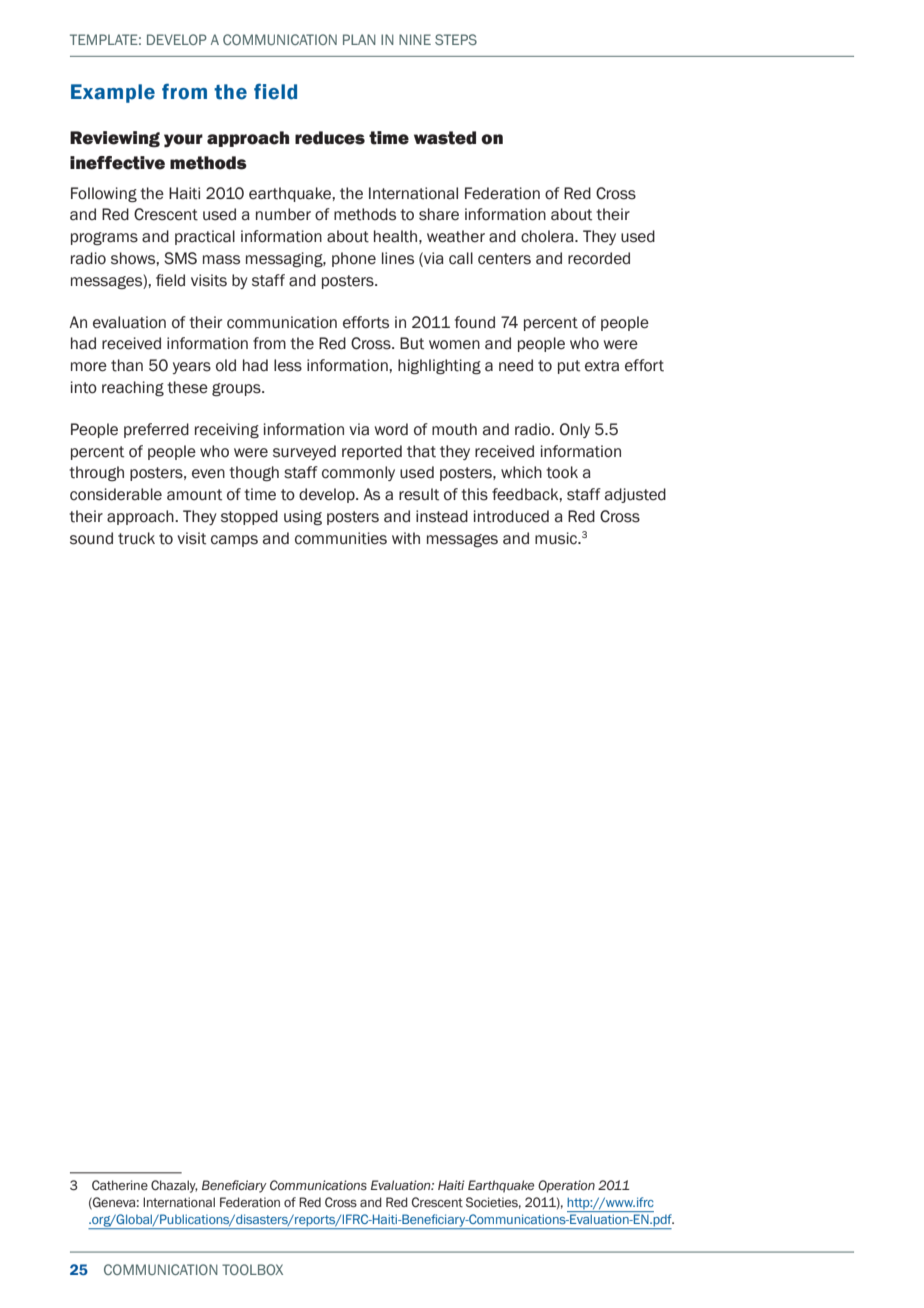  Describe the element at coordinates (252, 1269) in the image. I see `TOOLBOX` at that location.
